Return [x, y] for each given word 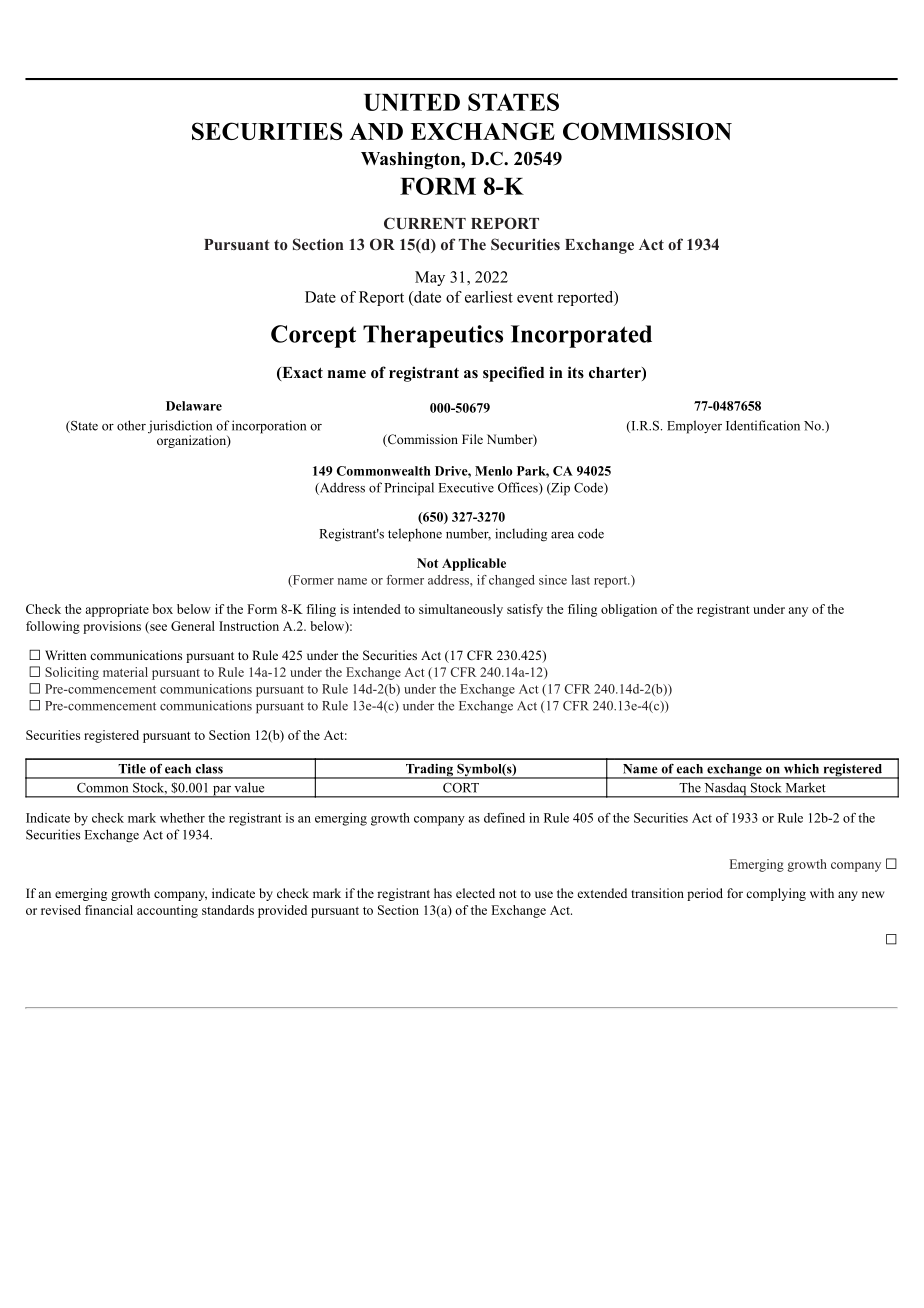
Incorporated [581, 336]
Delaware [194, 406]
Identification [763, 425]
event [535, 298]
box [162, 609]
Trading [429, 771]
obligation [629, 610]
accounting [167, 911]
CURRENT [425, 223]
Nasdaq [725, 790]
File [472, 439]
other [131, 425]
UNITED [412, 102]
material [125, 672]
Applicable [474, 564]
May [430, 278]
